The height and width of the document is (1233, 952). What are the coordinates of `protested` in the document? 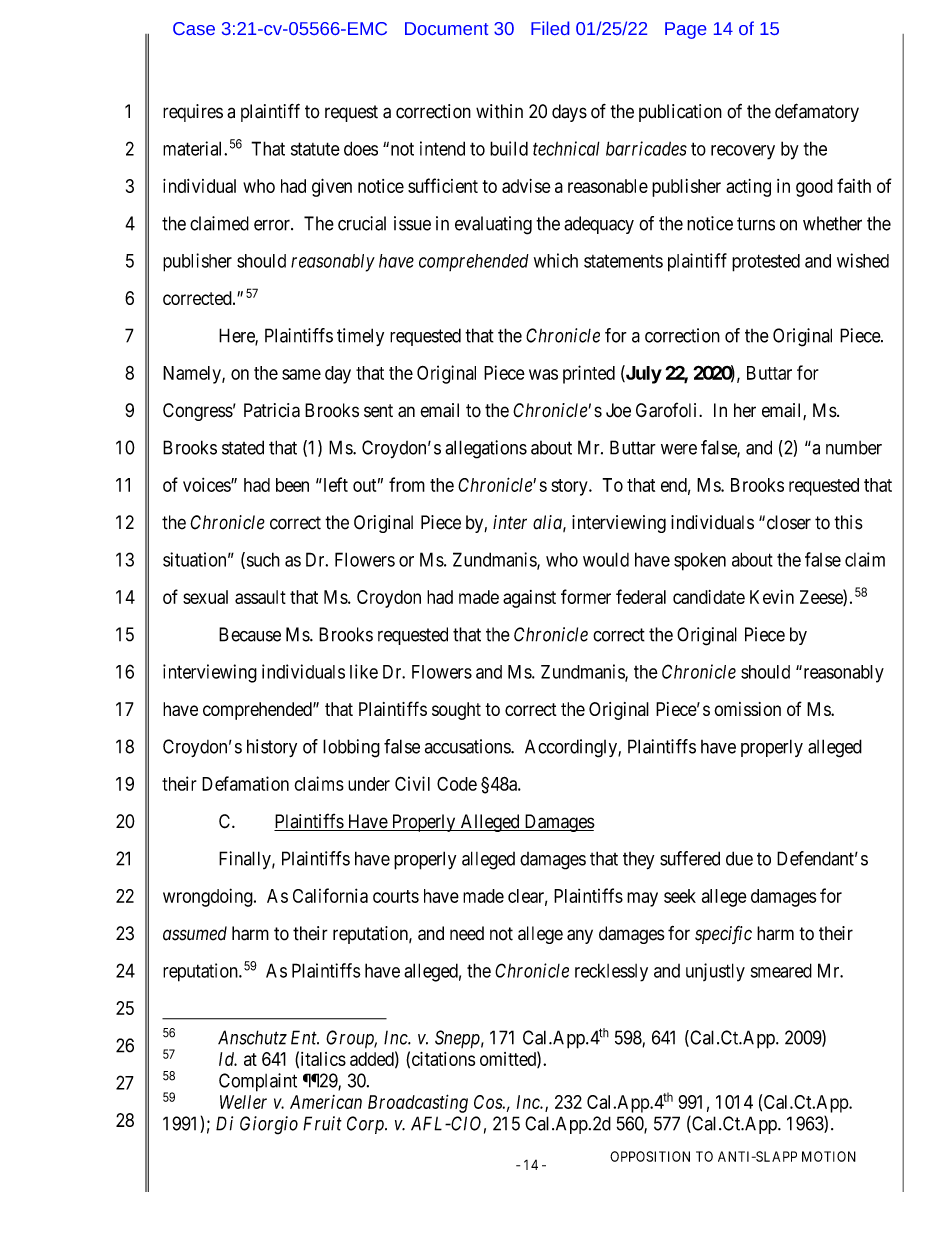 It's located at (766, 263).
